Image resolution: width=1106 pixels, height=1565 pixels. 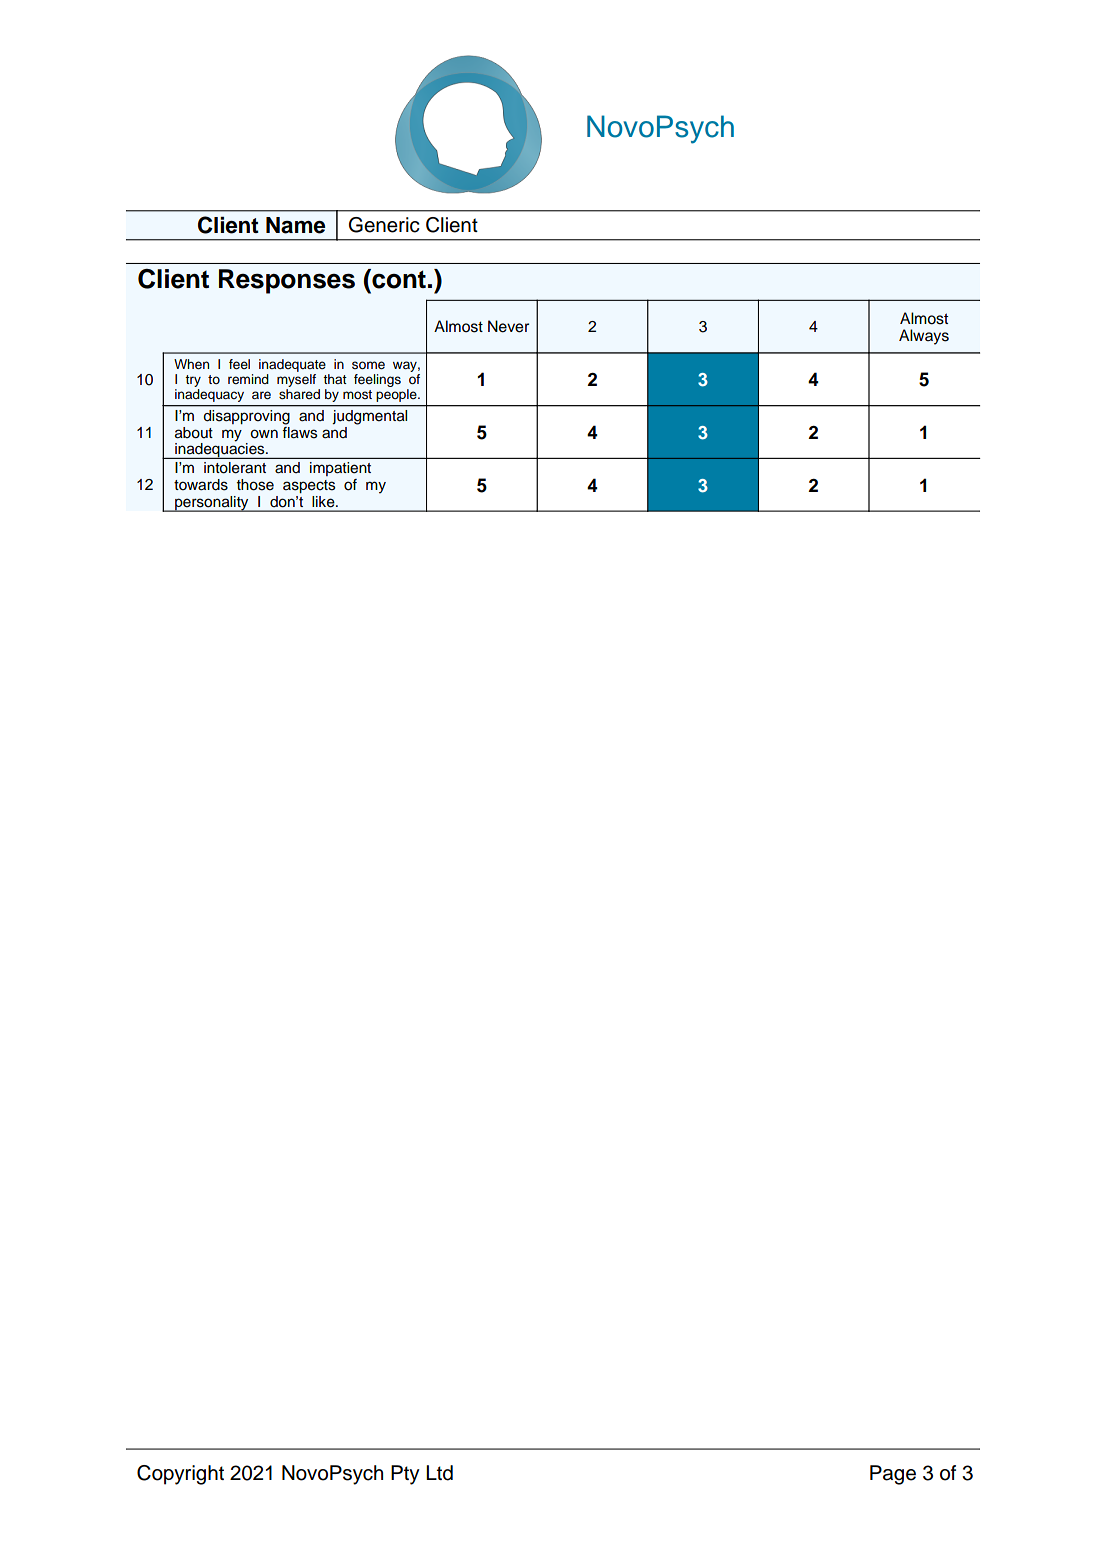 What do you see at coordinates (924, 337) in the screenshot?
I see `Always` at bounding box center [924, 337].
